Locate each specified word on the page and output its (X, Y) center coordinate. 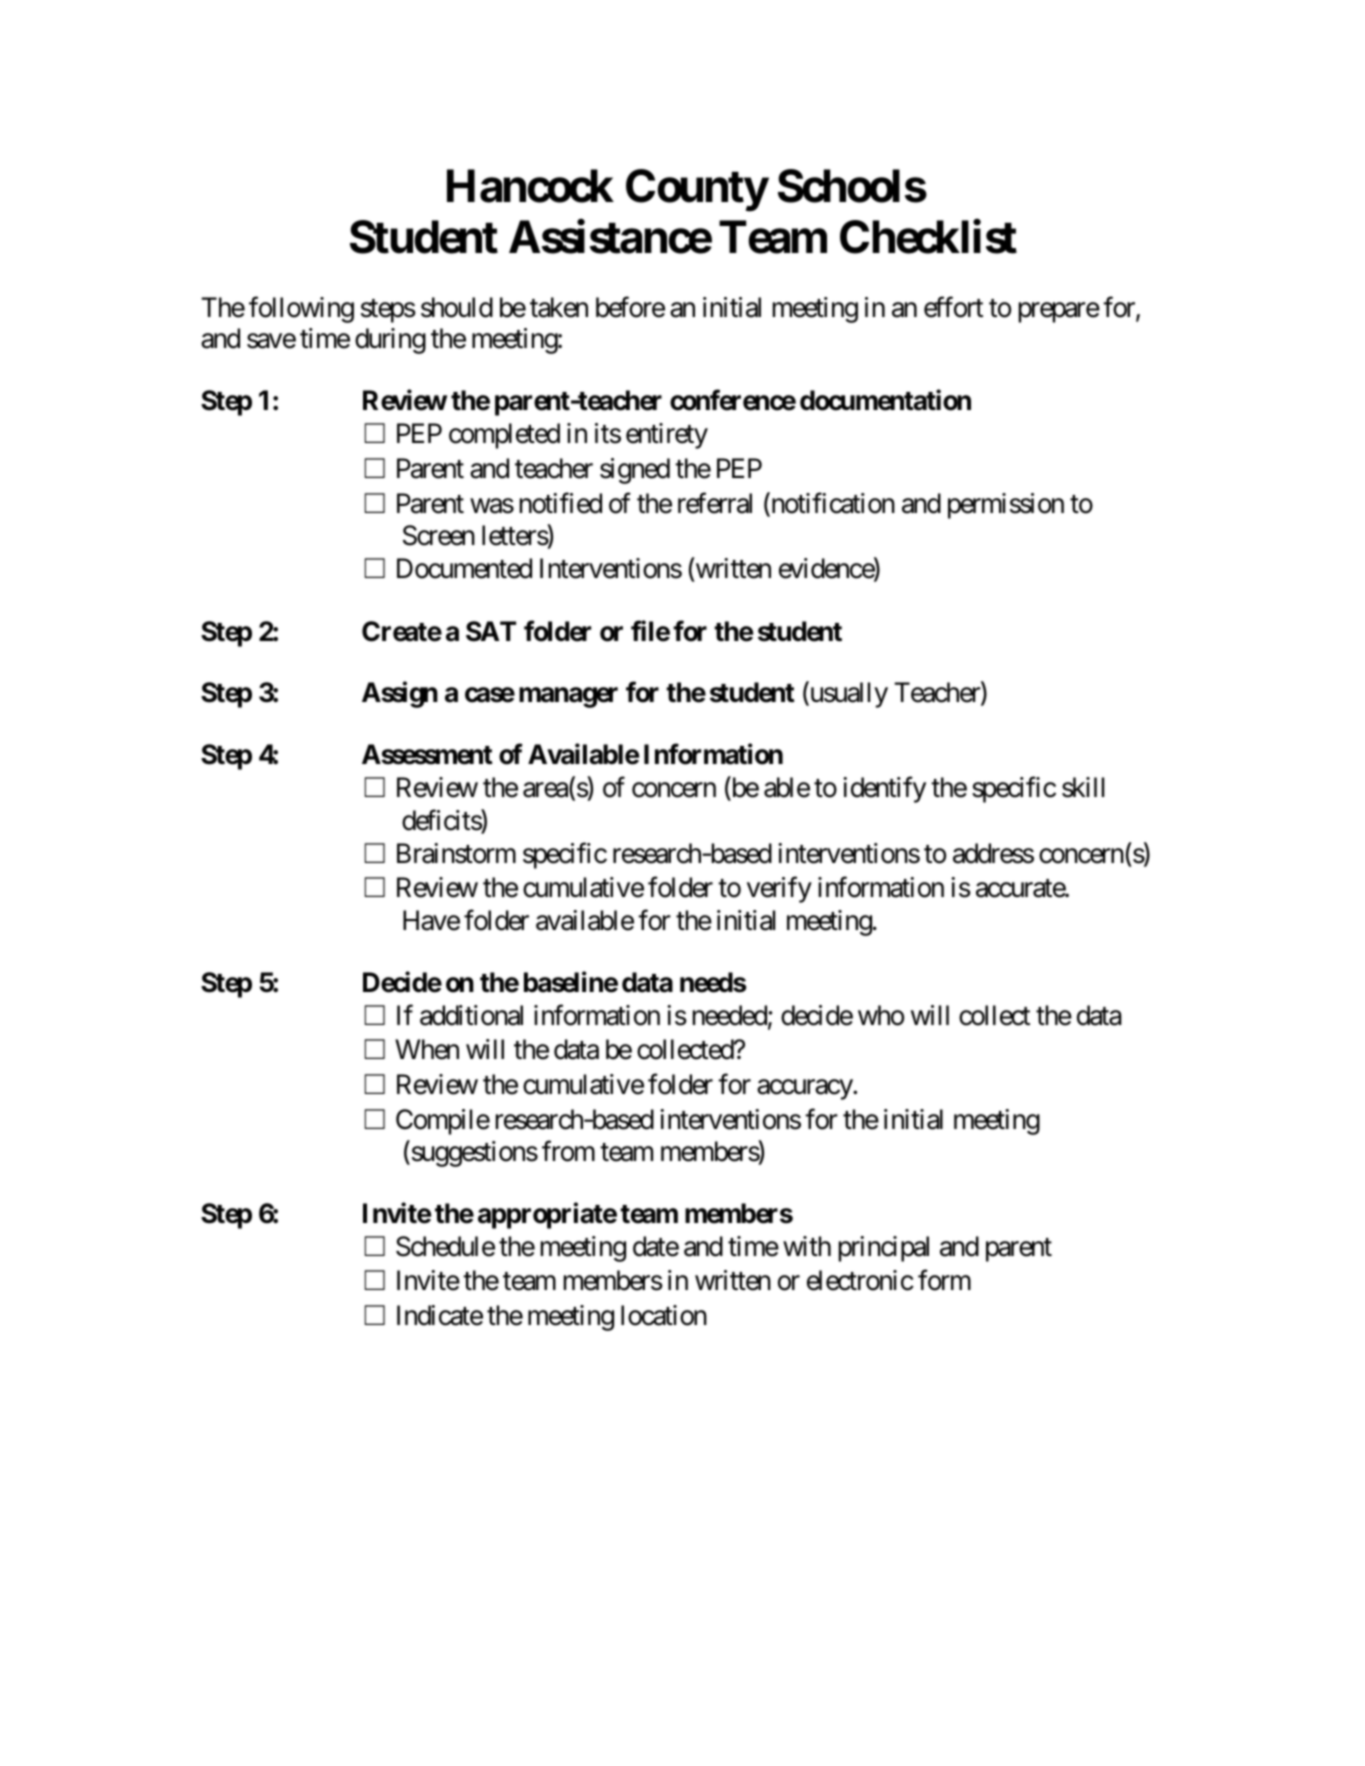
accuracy (805, 1090)
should (457, 307)
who (881, 1015)
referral (715, 503)
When (427, 1049)
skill (1083, 787)
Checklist (928, 237)
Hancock (530, 186)
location (664, 1315)
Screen (439, 535)
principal (884, 1249)
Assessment (427, 754)
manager (568, 698)
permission (1006, 506)
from (568, 1151)
